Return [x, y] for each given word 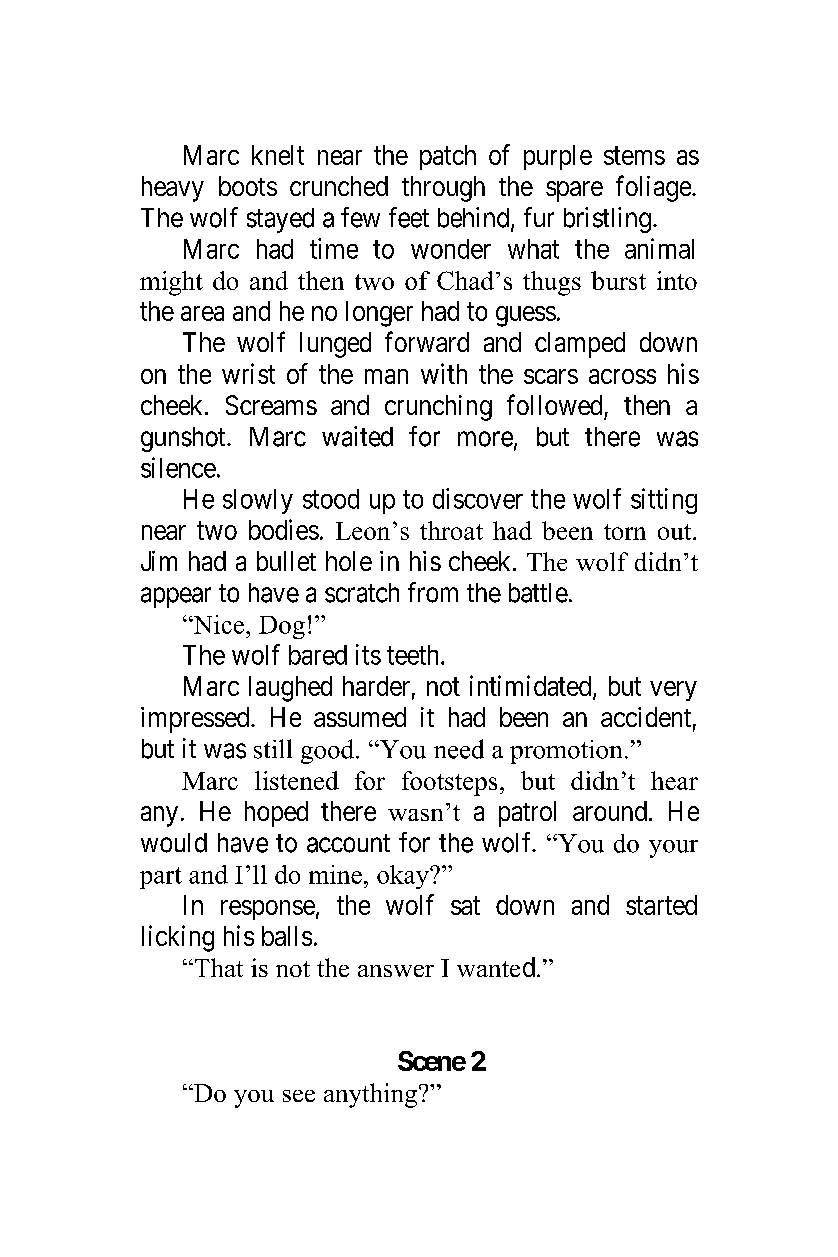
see [299, 1096]
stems [634, 156]
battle [538, 593]
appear [176, 597]
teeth [414, 655]
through [443, 189]
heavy [173, 189]
